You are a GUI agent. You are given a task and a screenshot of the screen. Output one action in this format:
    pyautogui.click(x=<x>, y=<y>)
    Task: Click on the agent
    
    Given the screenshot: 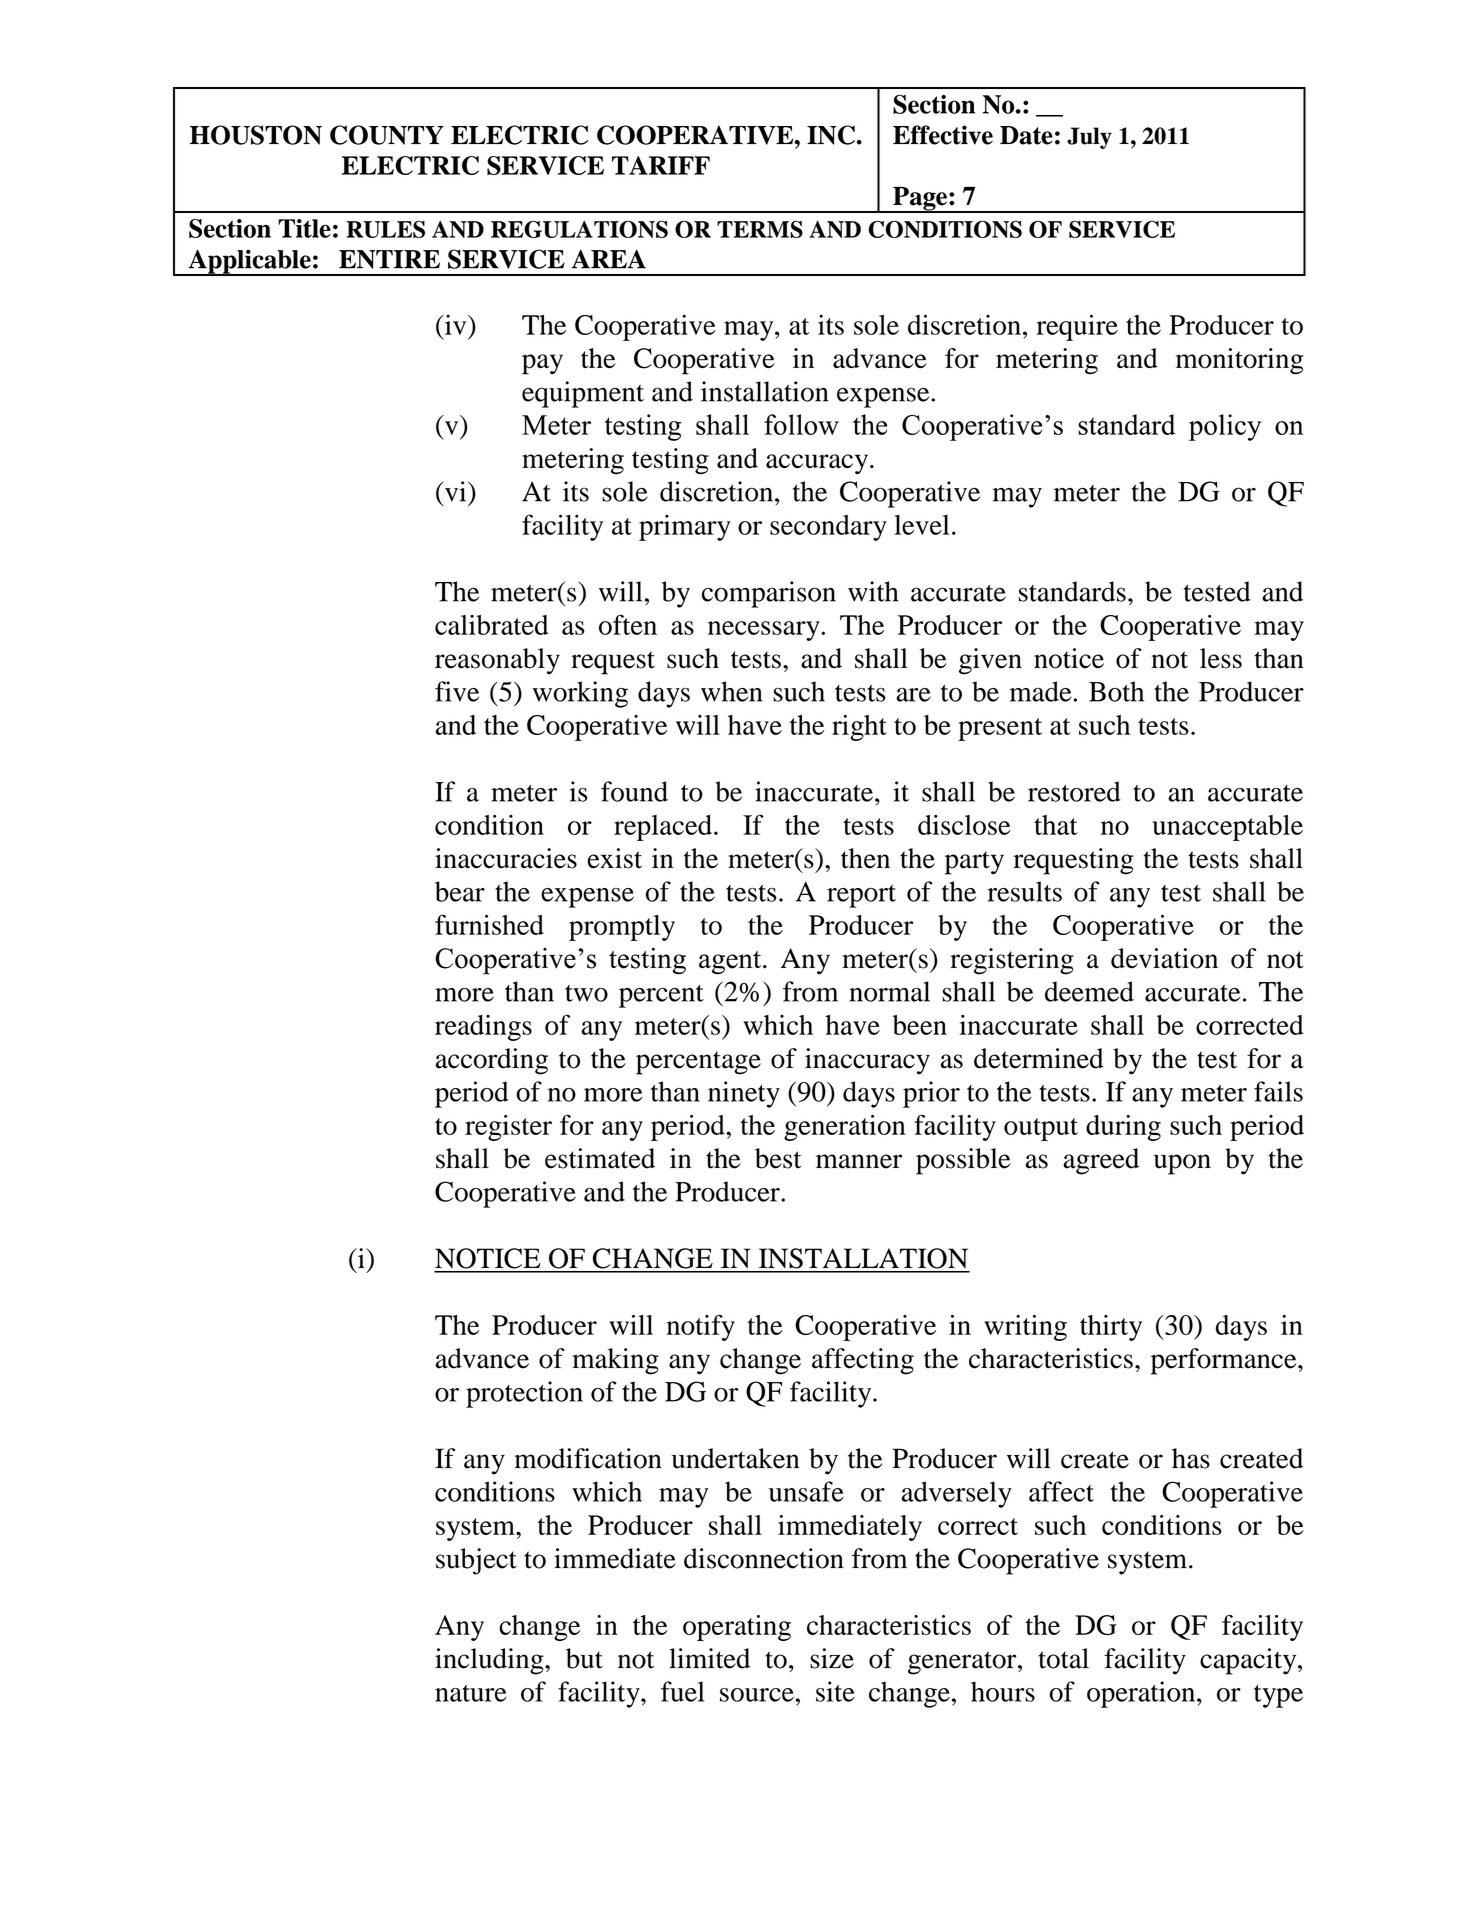 What is the action you would take?
    pyautogui.click(x=730, y=963)
